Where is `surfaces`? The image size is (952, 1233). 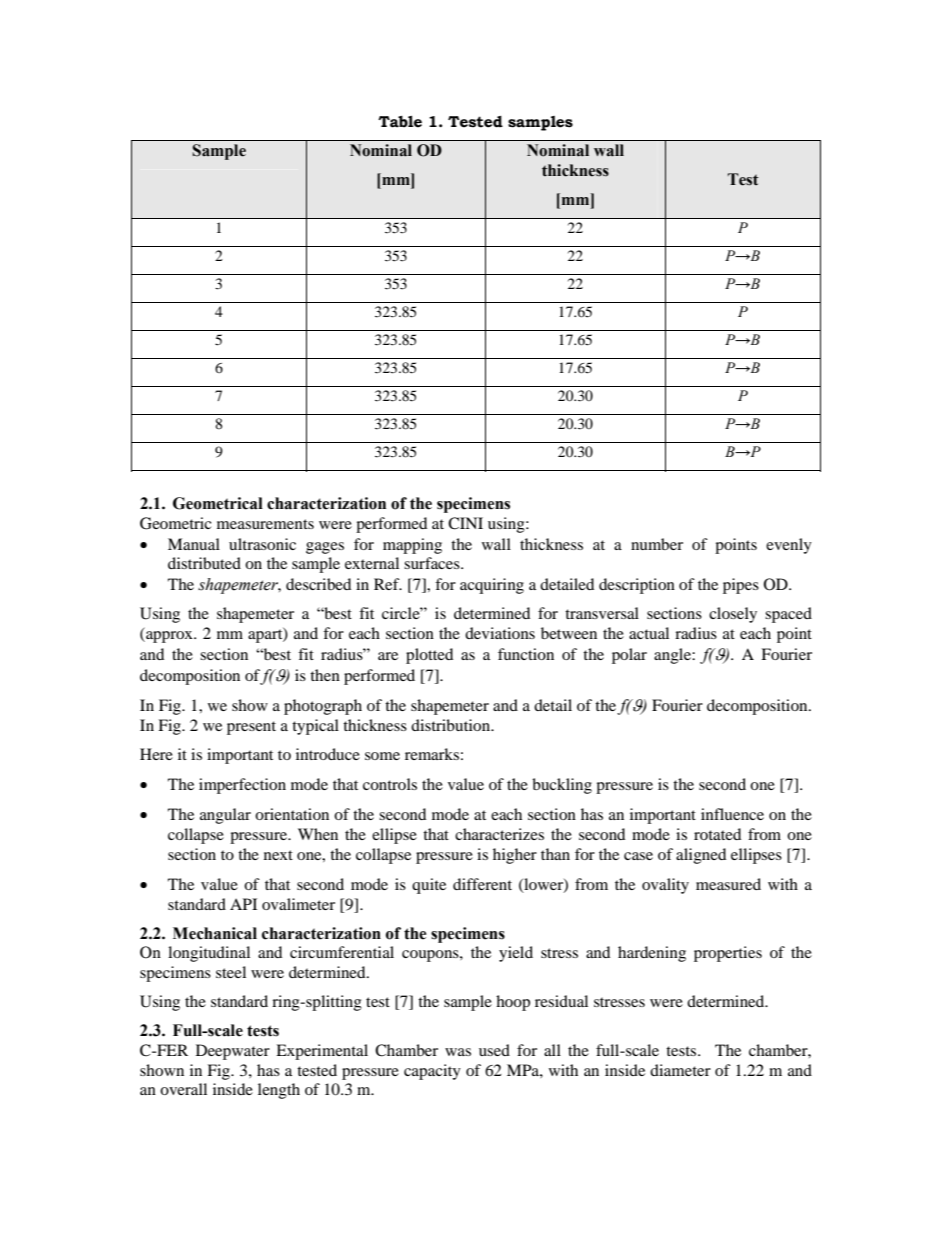 surfaces is located at coordinates (433, 563).
